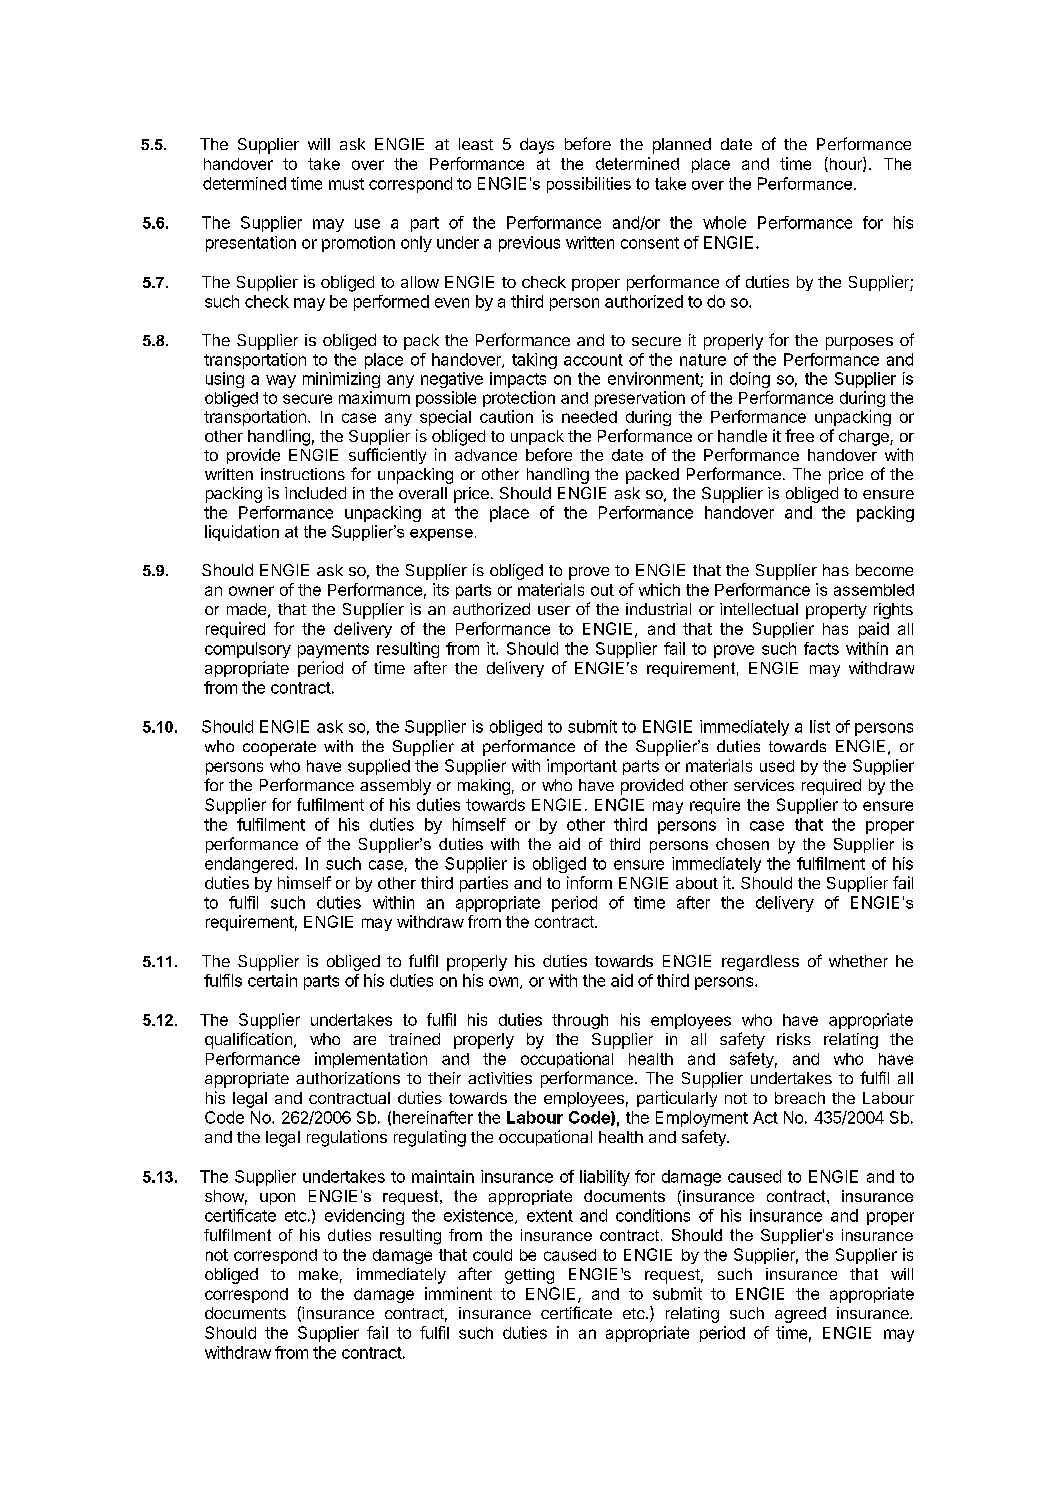 The width and height of the screenshot is (1053, 1490). What do you see at coordinates (800, 1315) in the screenshot?
I see `agreed` at bounding box center [800, 1315].
